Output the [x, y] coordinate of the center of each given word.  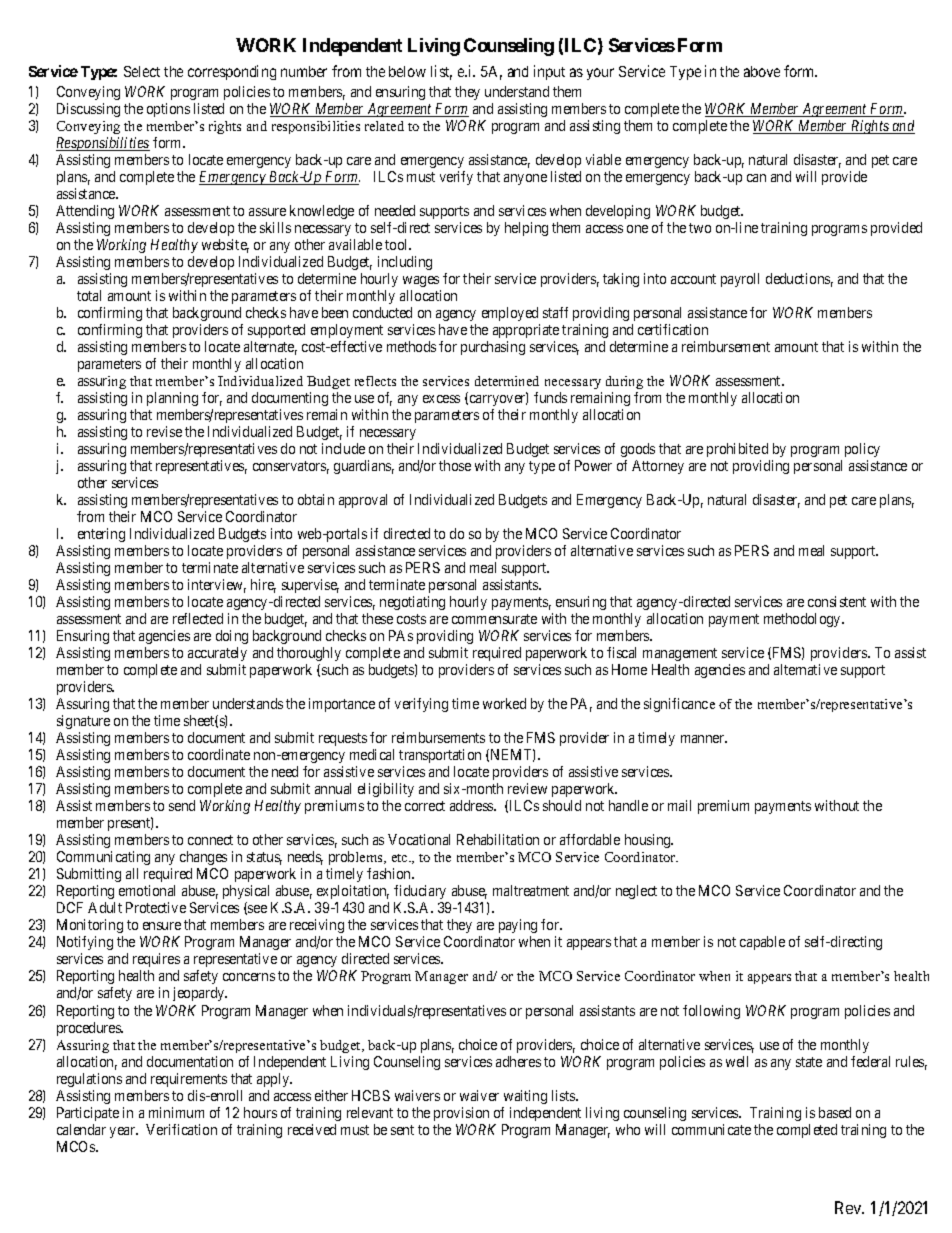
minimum [176, 1112]
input [549, 72]
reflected [198, 618]
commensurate [494, 619]
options [168, 110]
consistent [837, 601]
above [762, 71]
